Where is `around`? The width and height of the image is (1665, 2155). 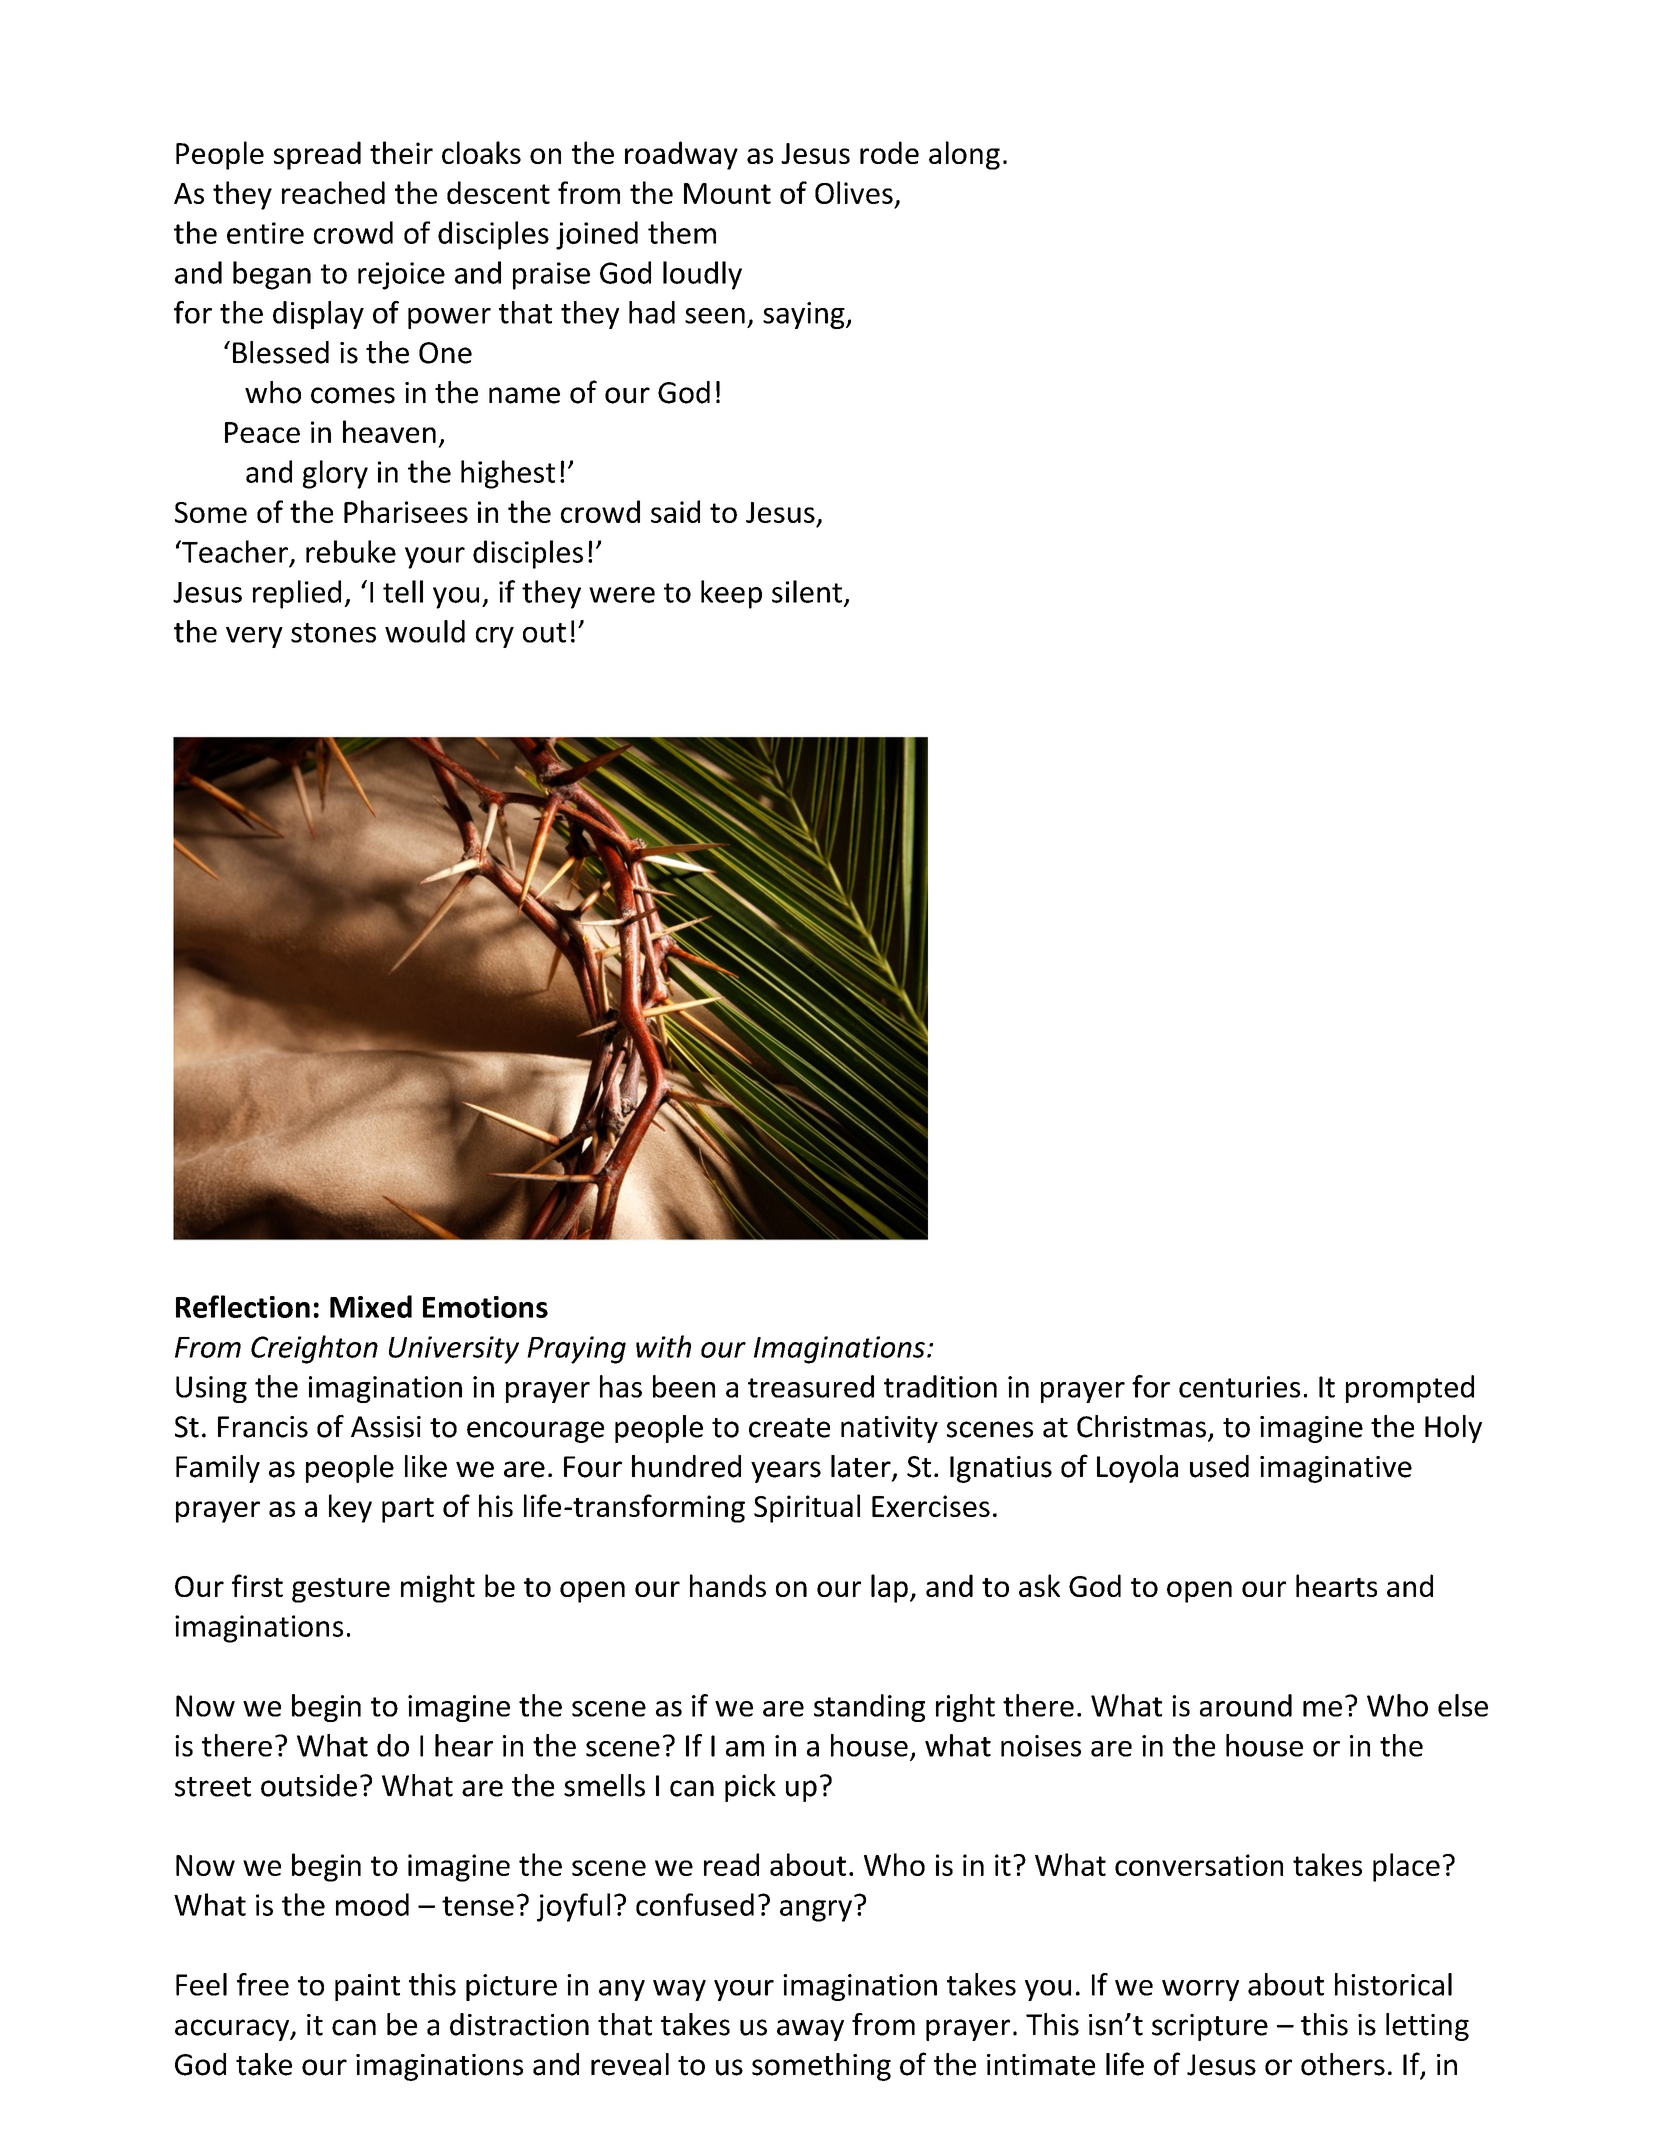
around is located at coordinates (1246, 1705).
